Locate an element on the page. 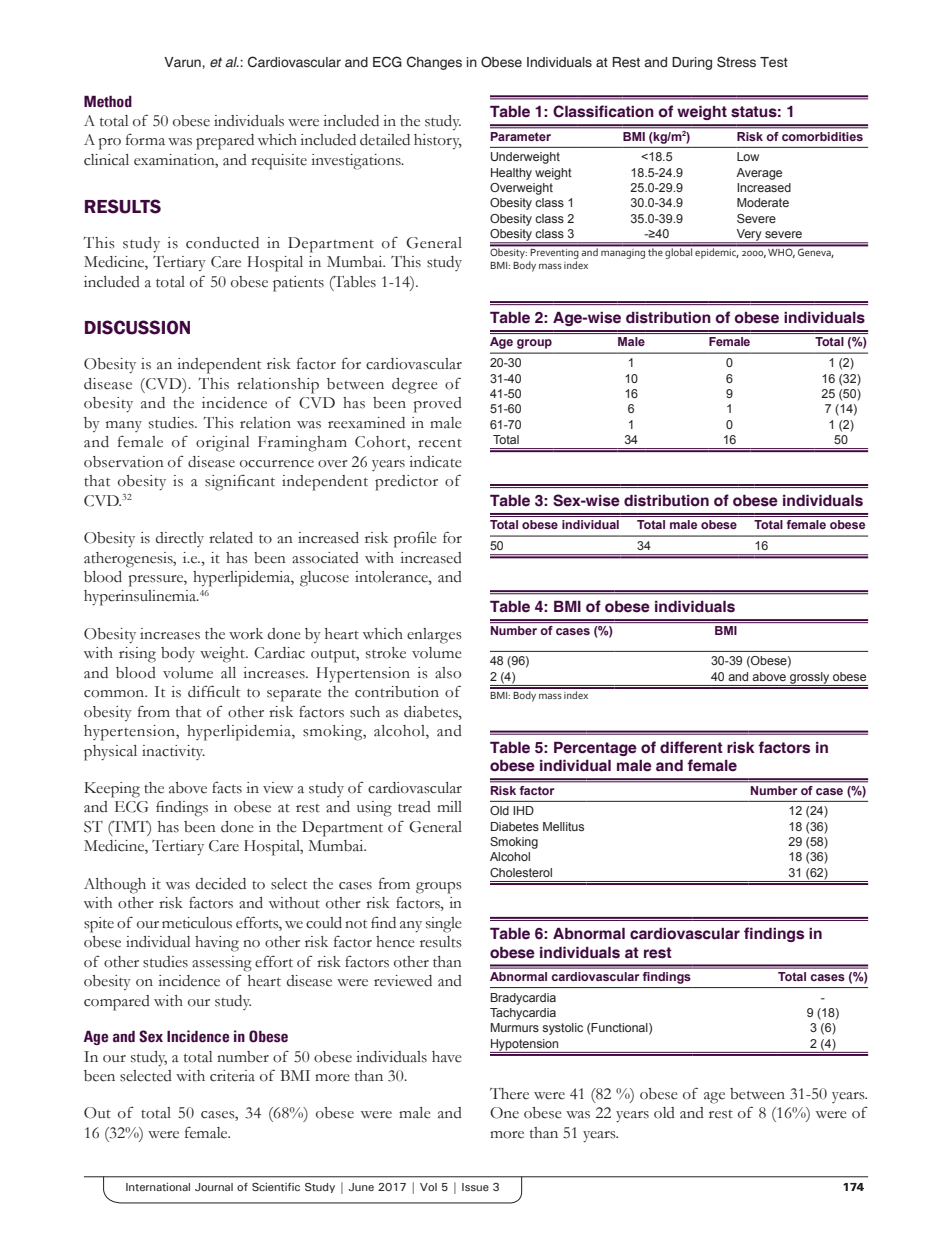 This document has width=952, height=1233. criteria is located at coordinates (232, 1076).
